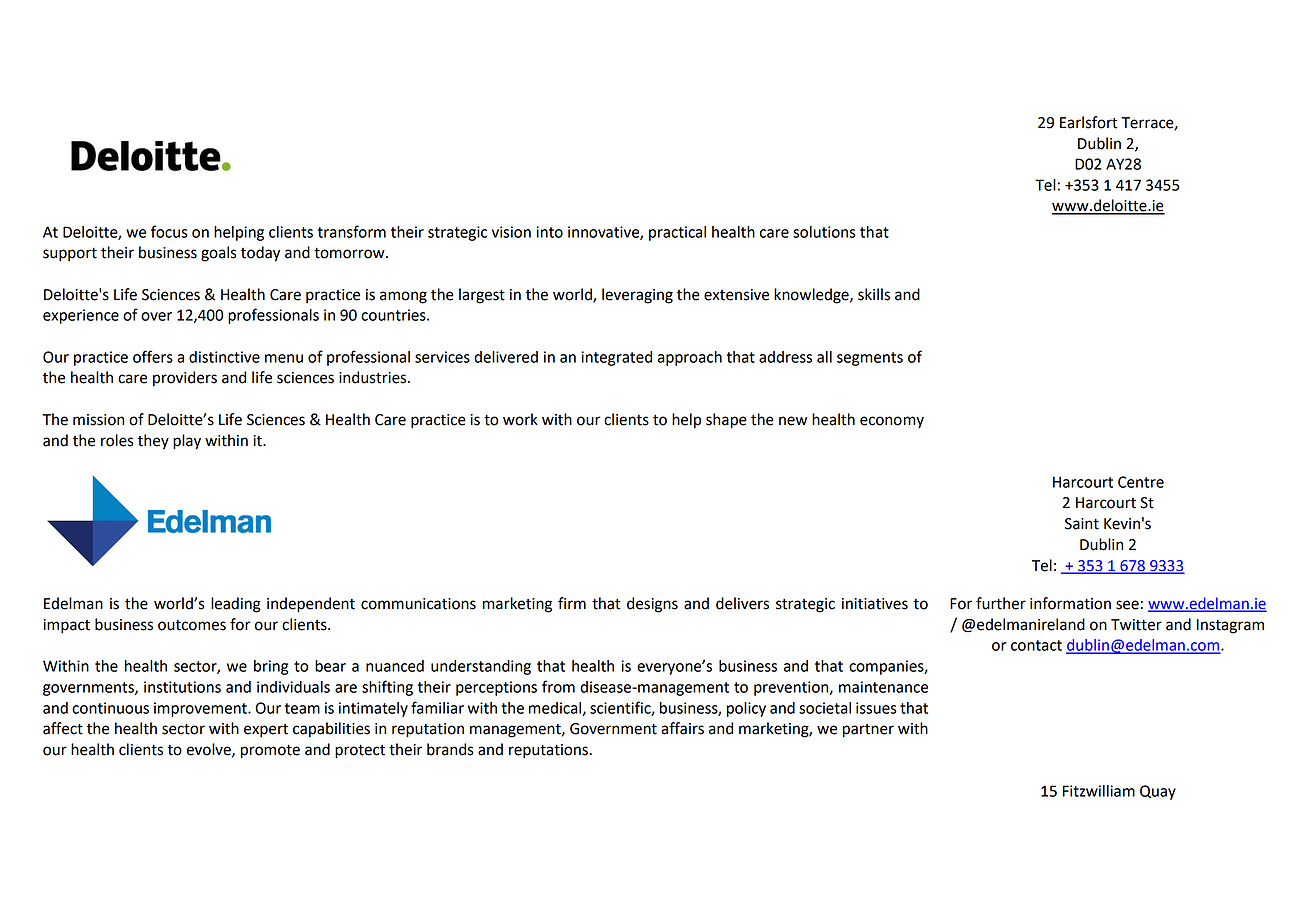  I want to click on solutions, so click(824, 232).
